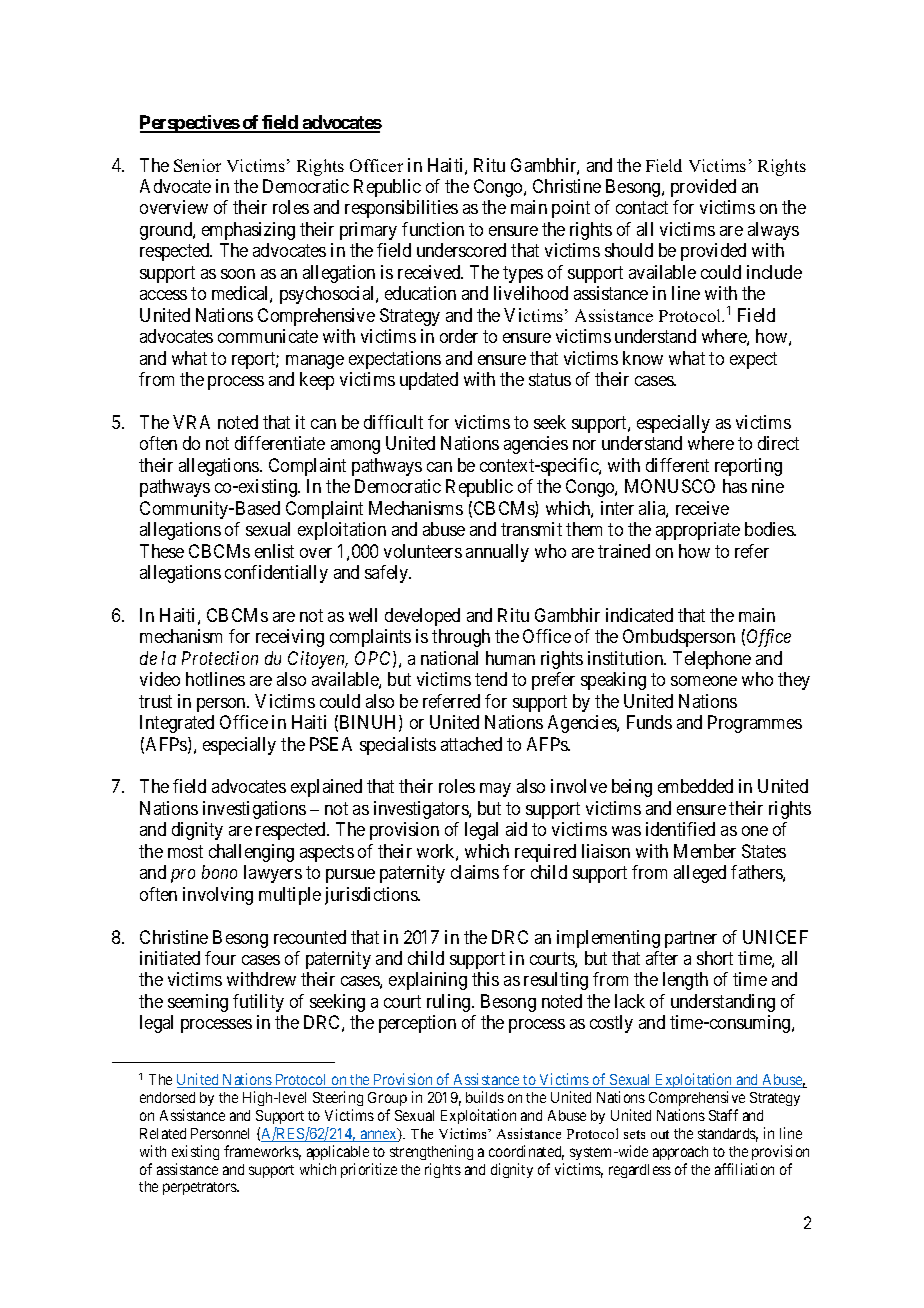 The width and height of the document is (924, 1308). Describe the element at coordinates (248, 231) in the document. I see `emphasizing` at that location.
